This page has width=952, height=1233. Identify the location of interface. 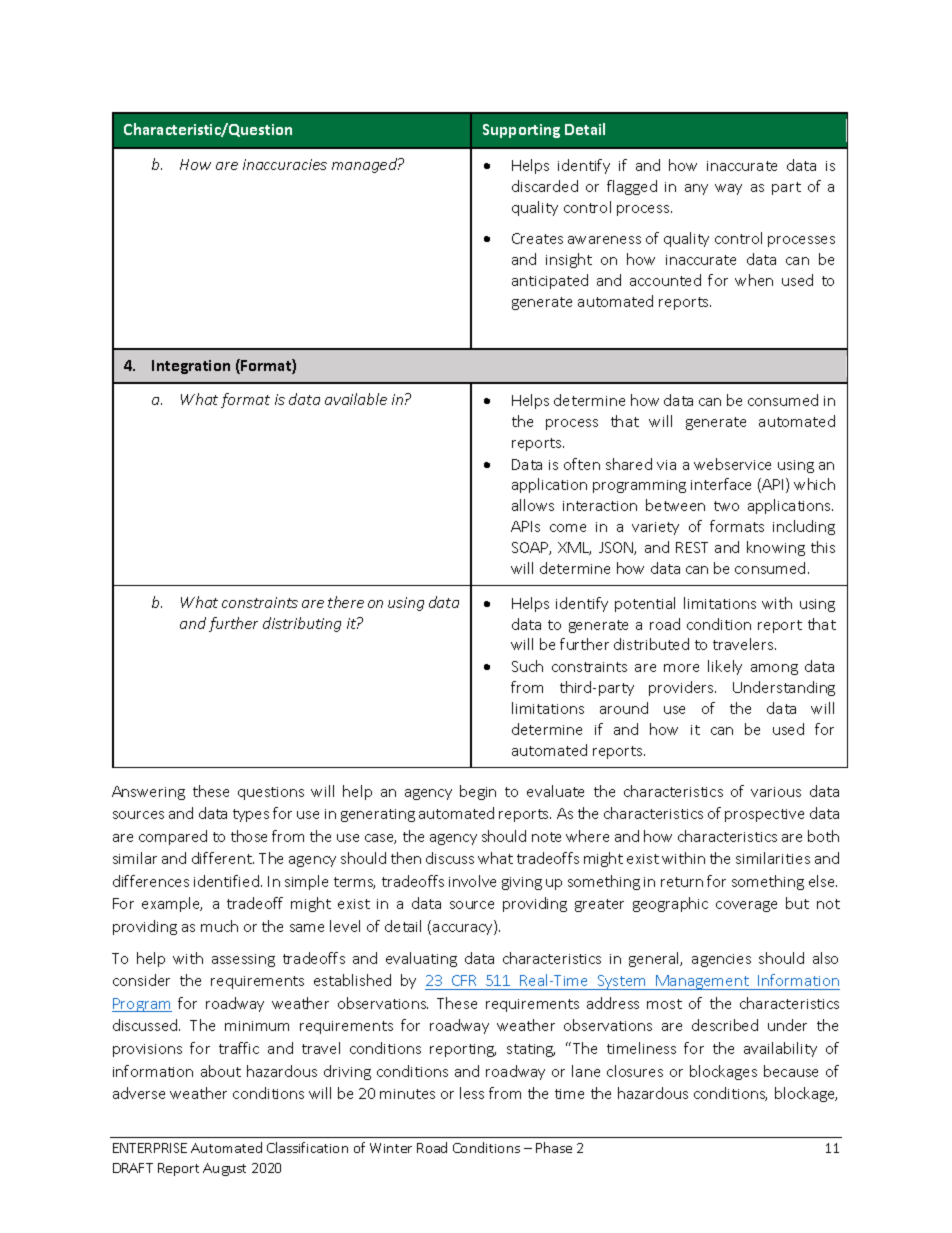
(721, 484).
